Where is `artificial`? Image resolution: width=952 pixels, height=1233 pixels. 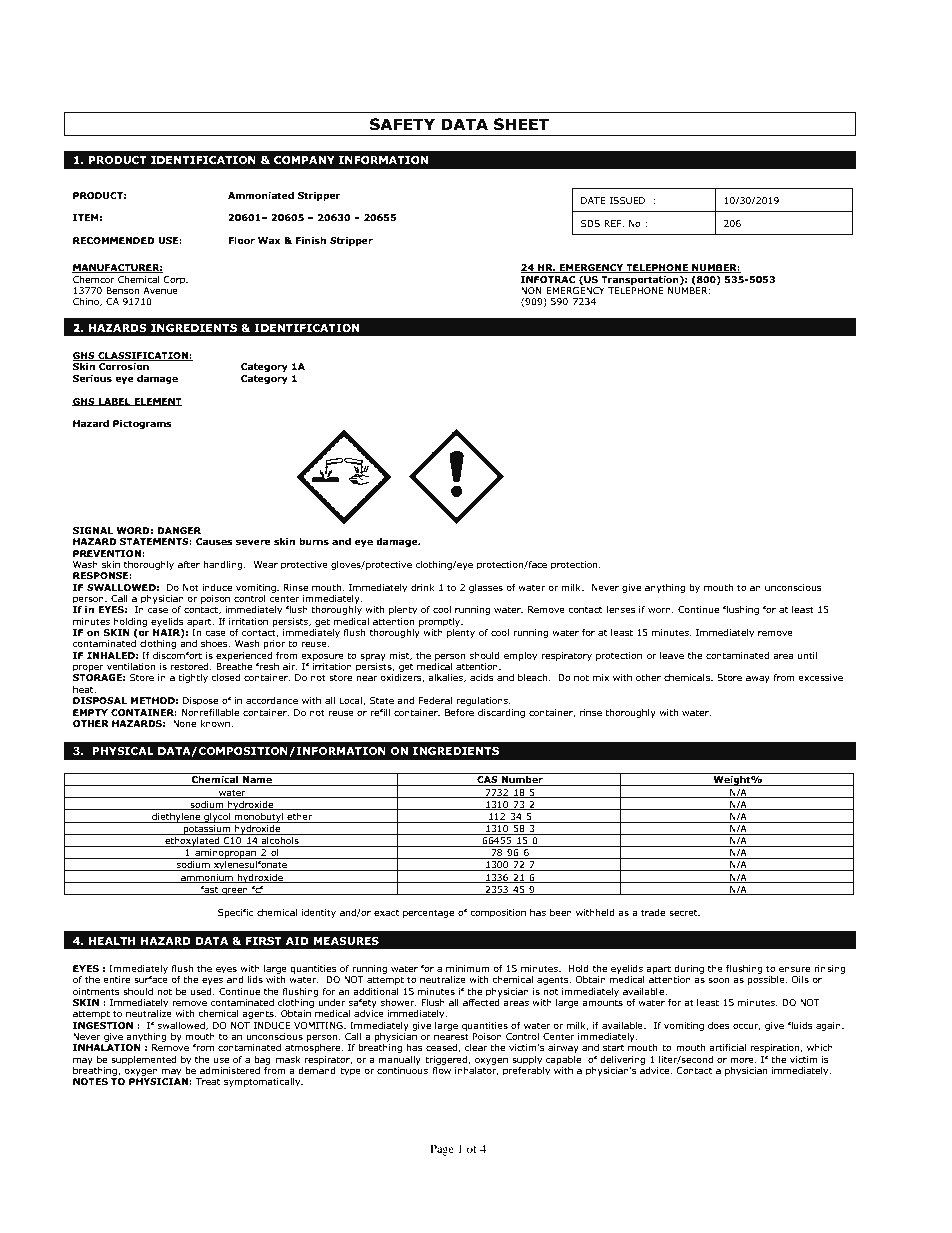
artificial is located at coordinates (727, 1047).
